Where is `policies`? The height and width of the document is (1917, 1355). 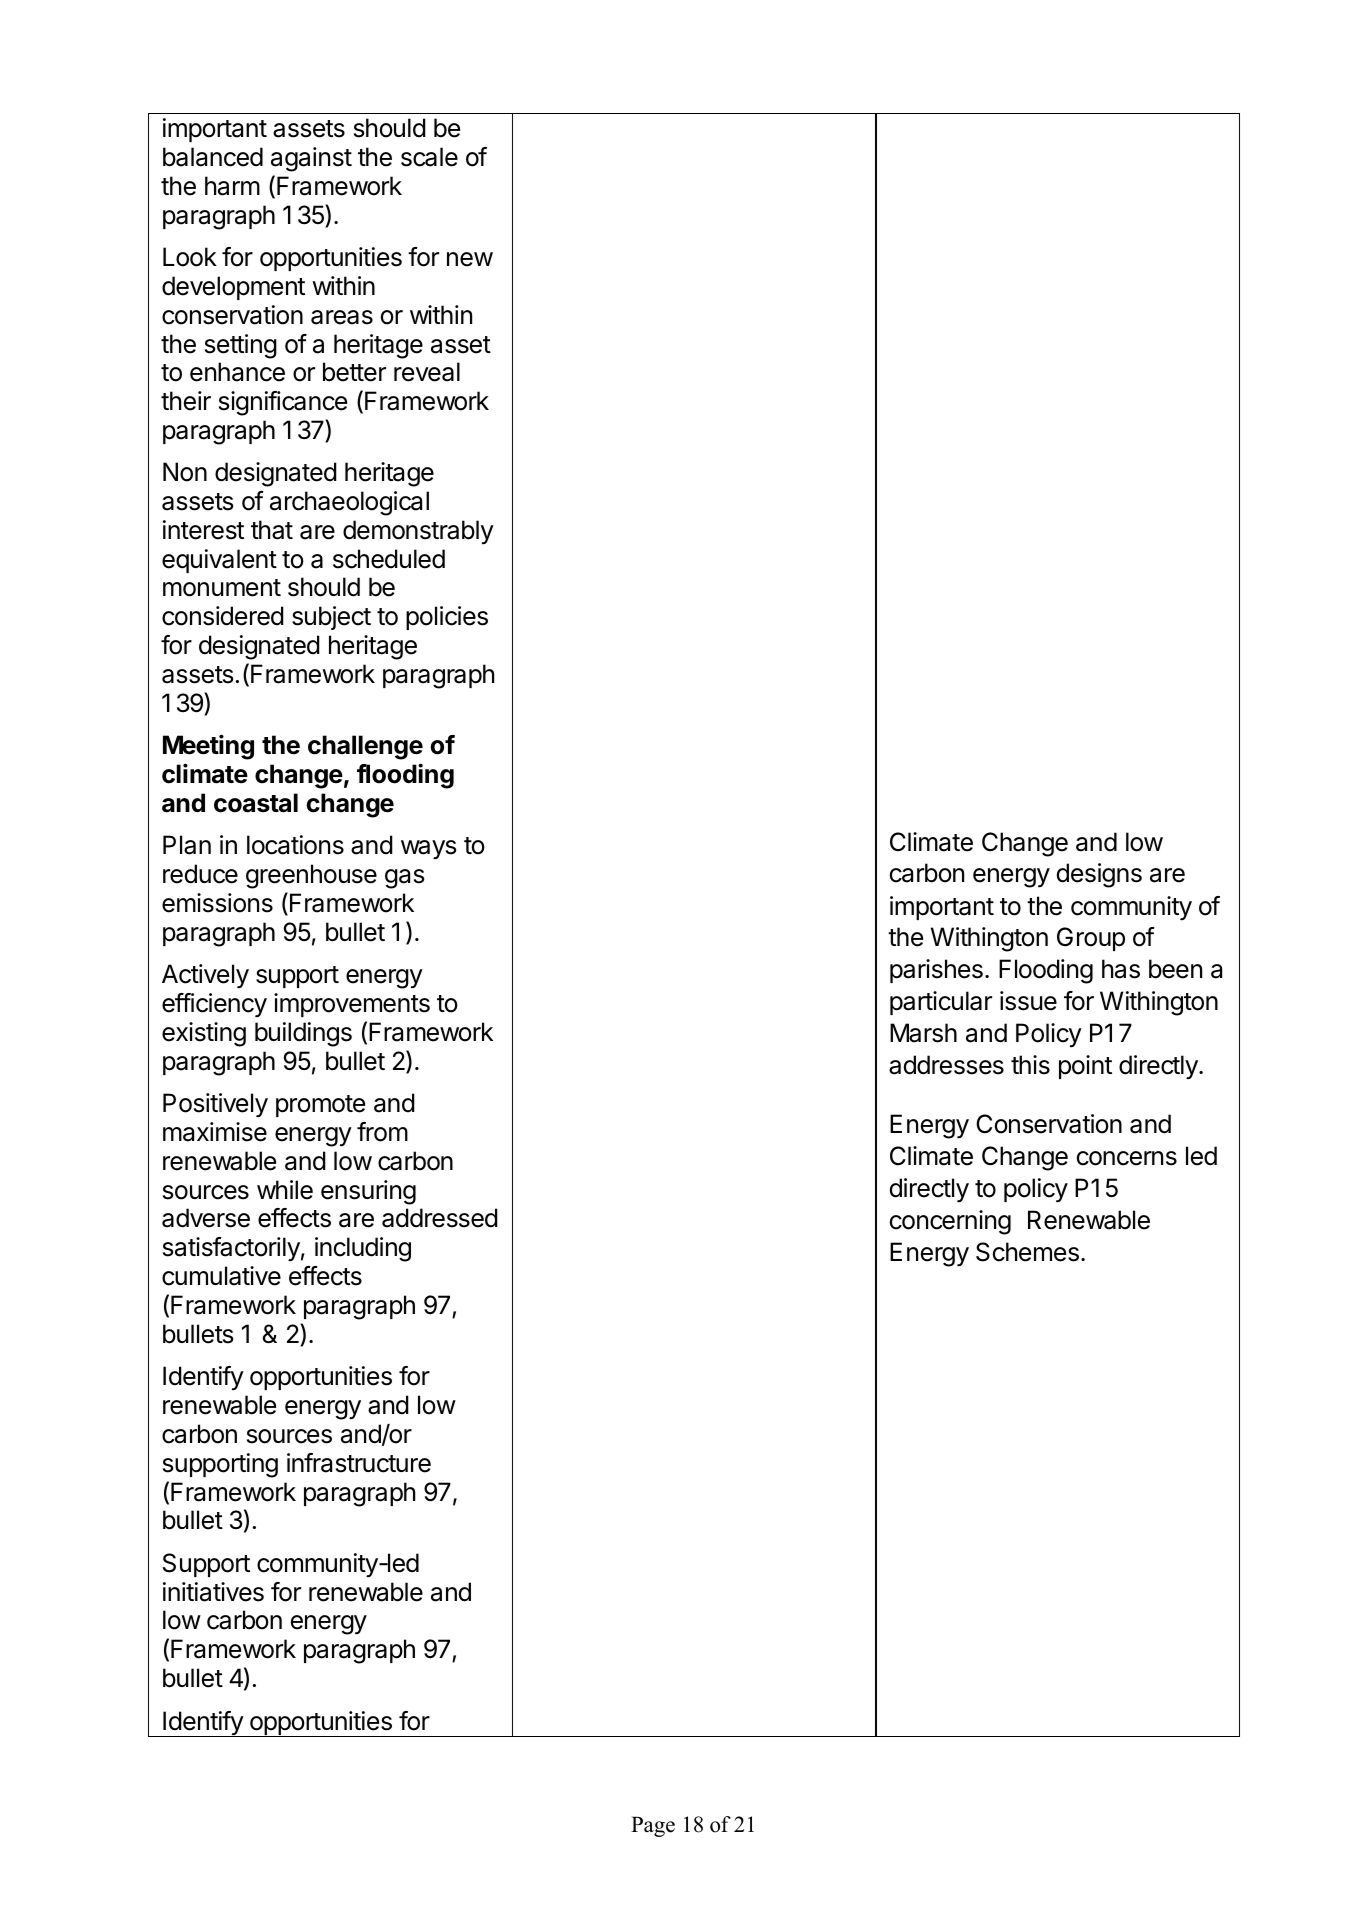 policies is located at coordinates (447, 618).
